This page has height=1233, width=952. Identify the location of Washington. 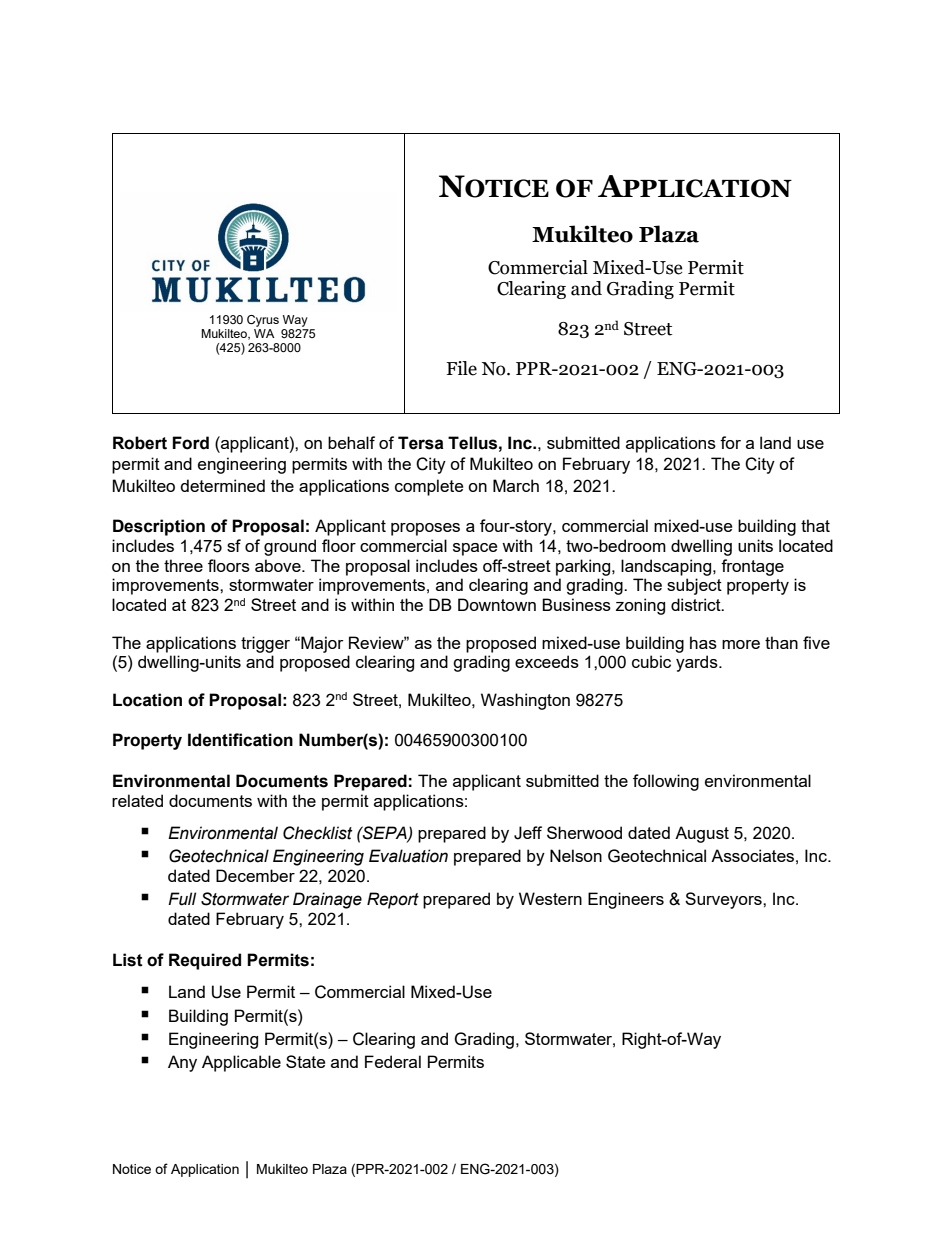
(525, 701).
